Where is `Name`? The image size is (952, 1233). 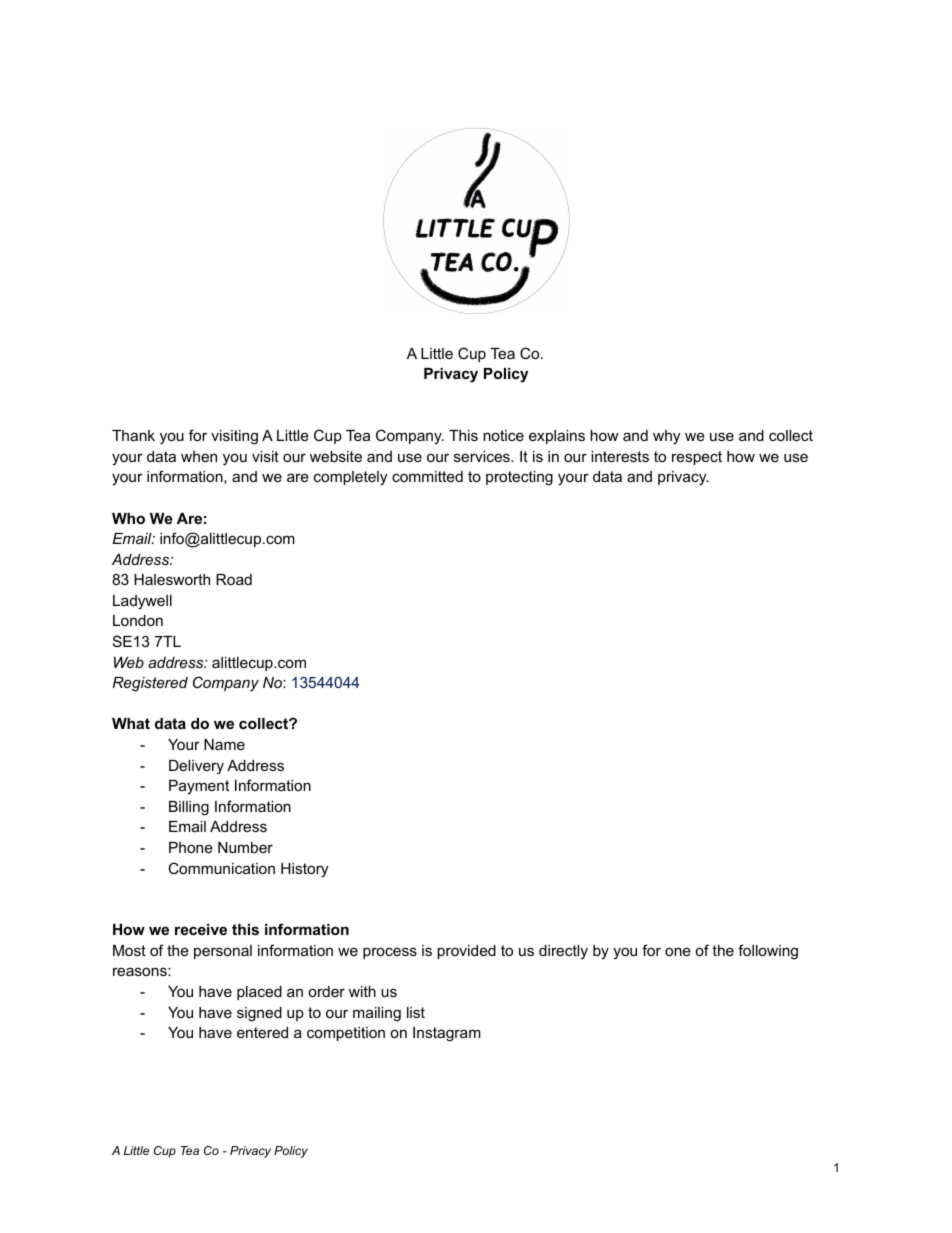 Name is located at coordinates (224, 744).
